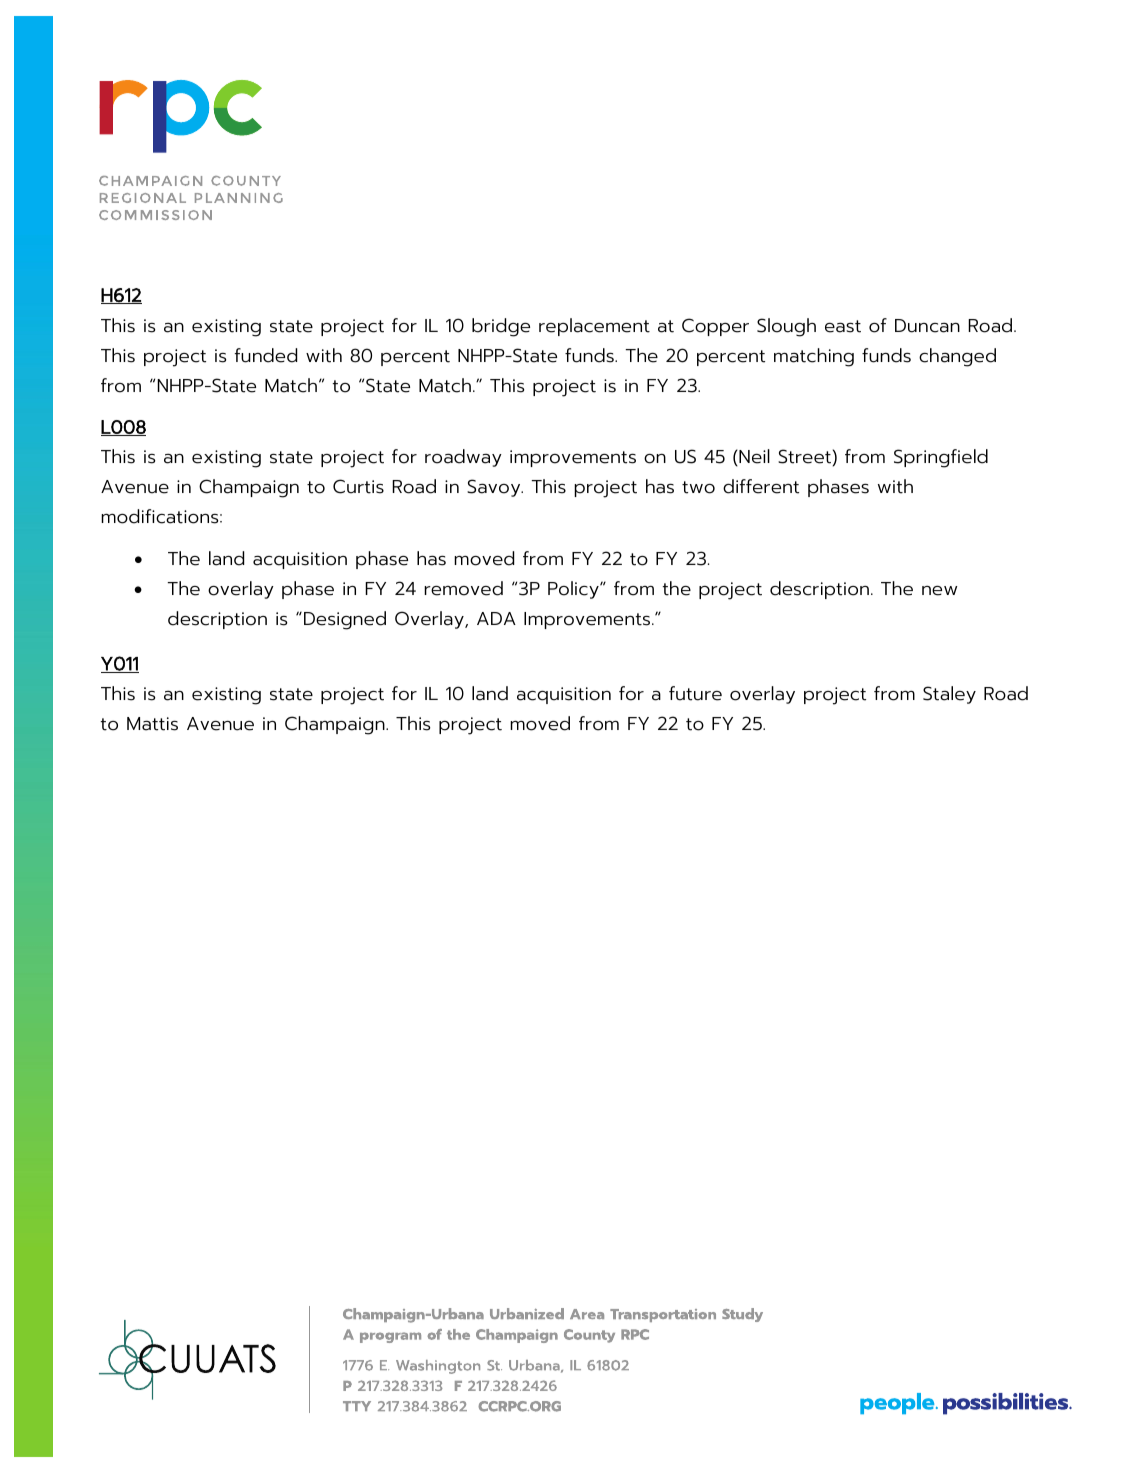 The width and height of the document is (1139, 1473). Describe the element at coordinates (939, 590) in the document. I see `new` at that location.
